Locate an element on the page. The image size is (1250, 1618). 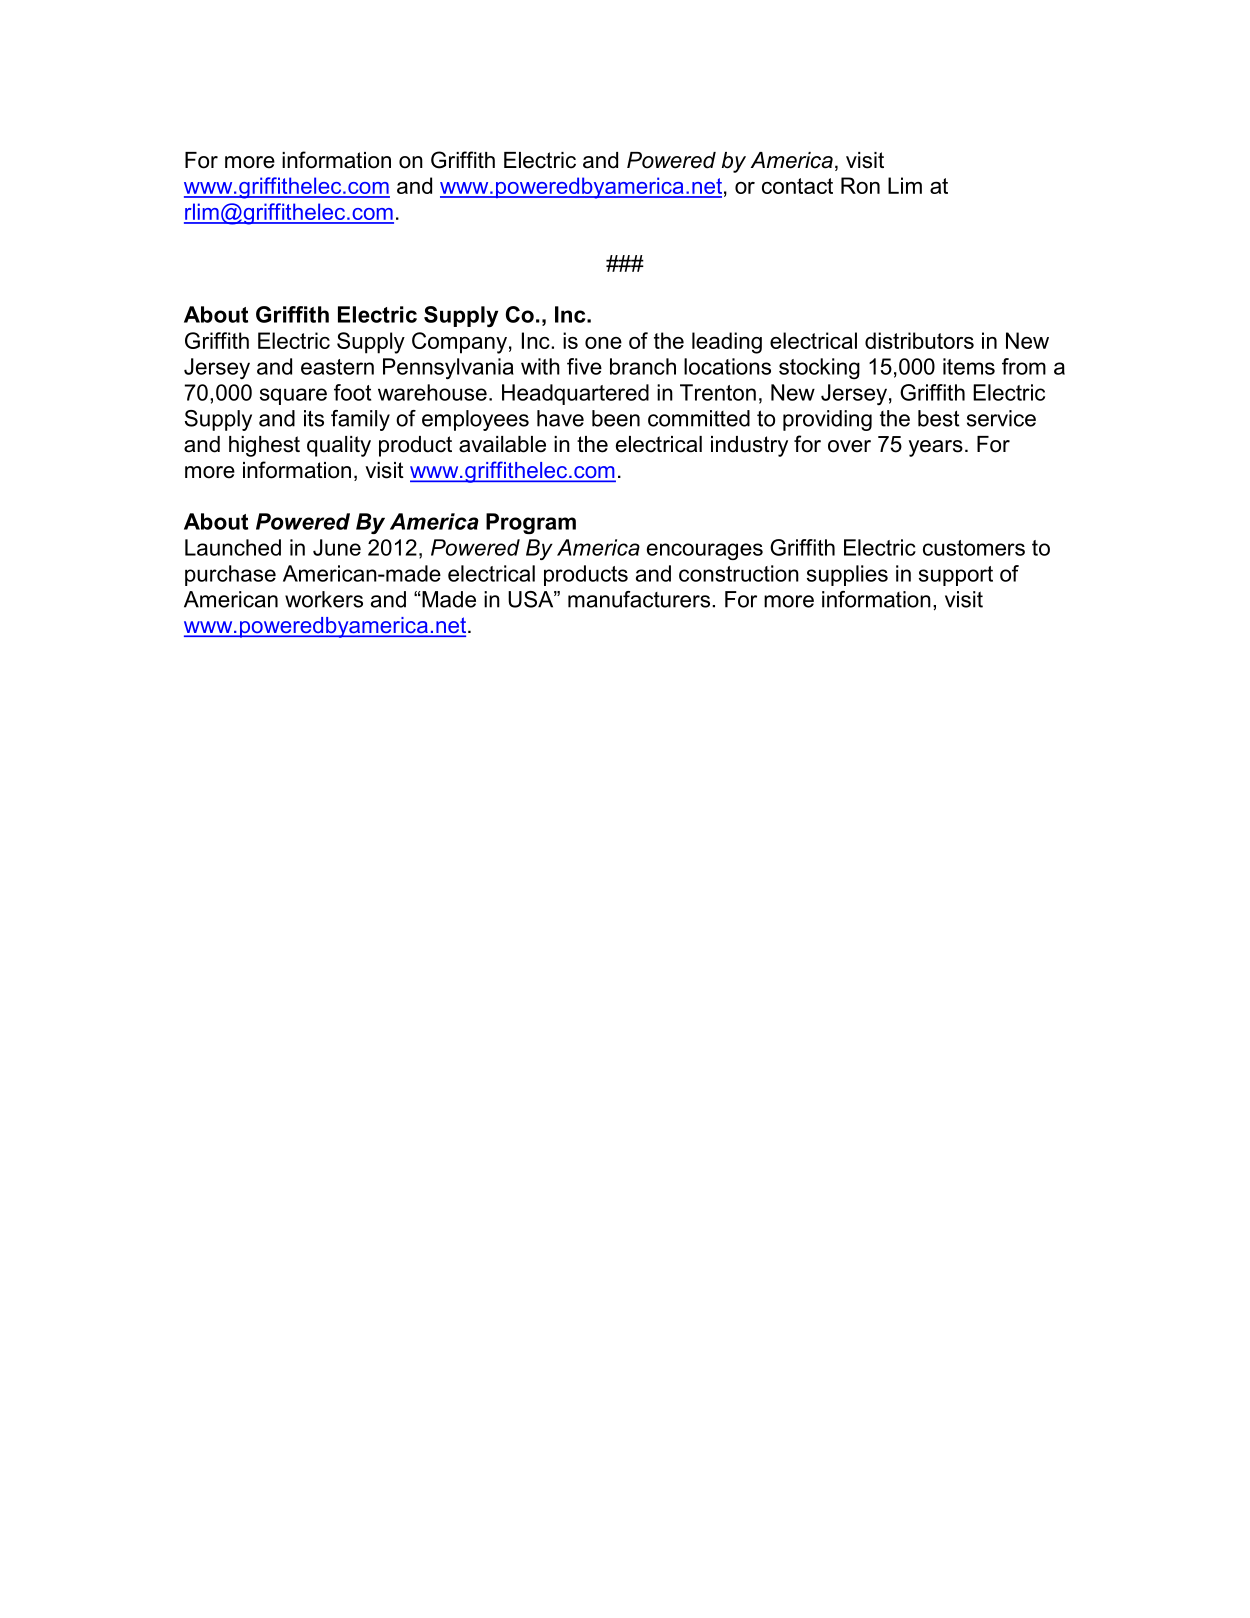
distributors is located at coordinates (919, 340).
